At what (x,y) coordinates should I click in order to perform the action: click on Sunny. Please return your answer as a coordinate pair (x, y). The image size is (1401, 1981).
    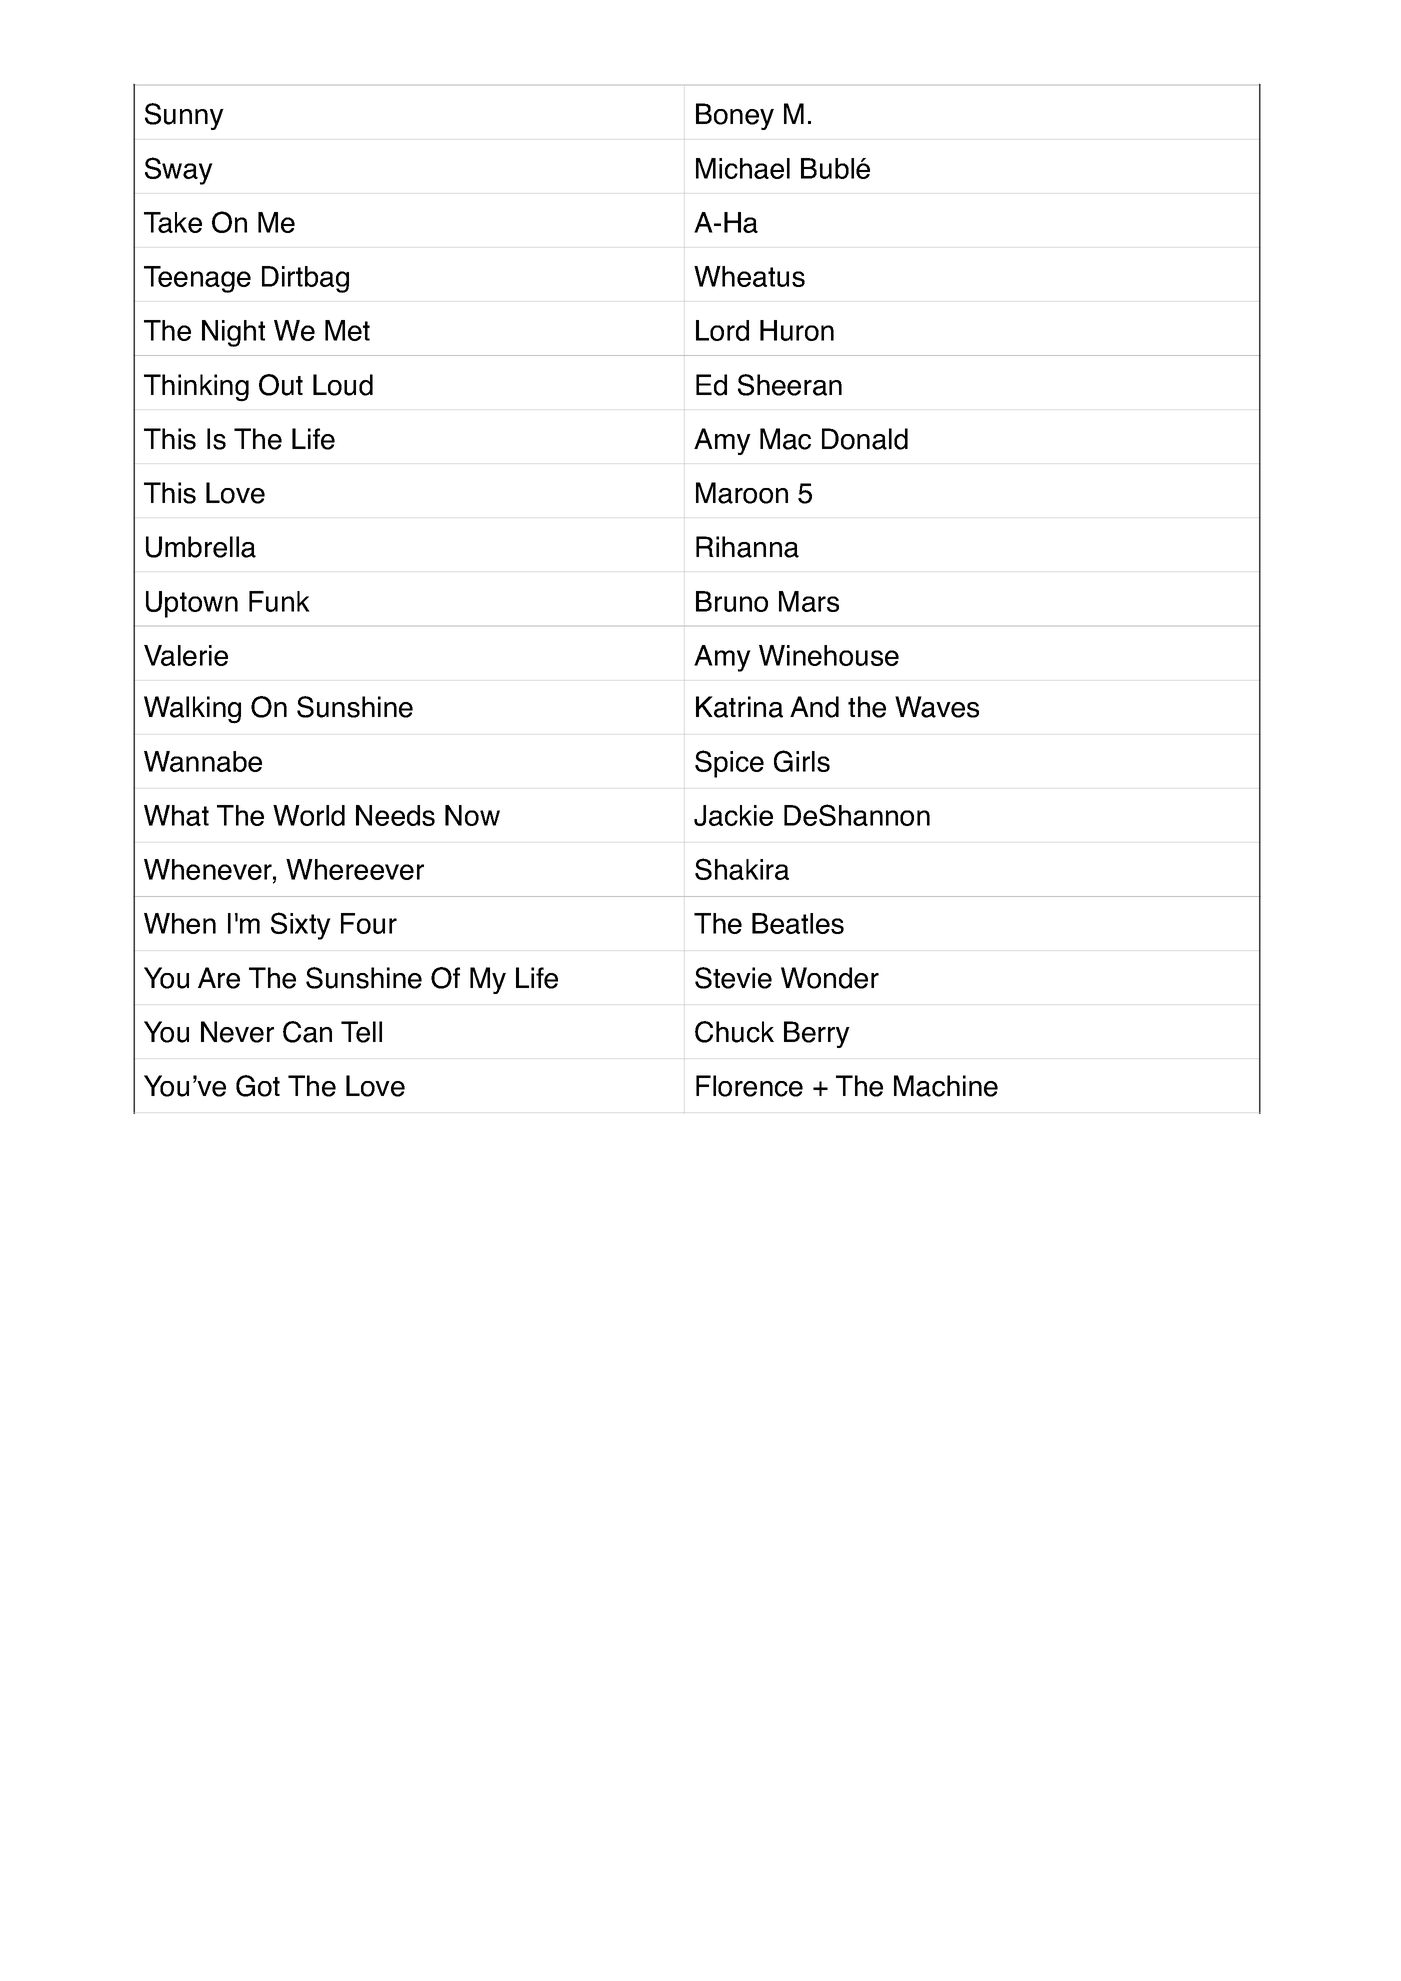
    Looking at the image, I should click on (184, 116).
